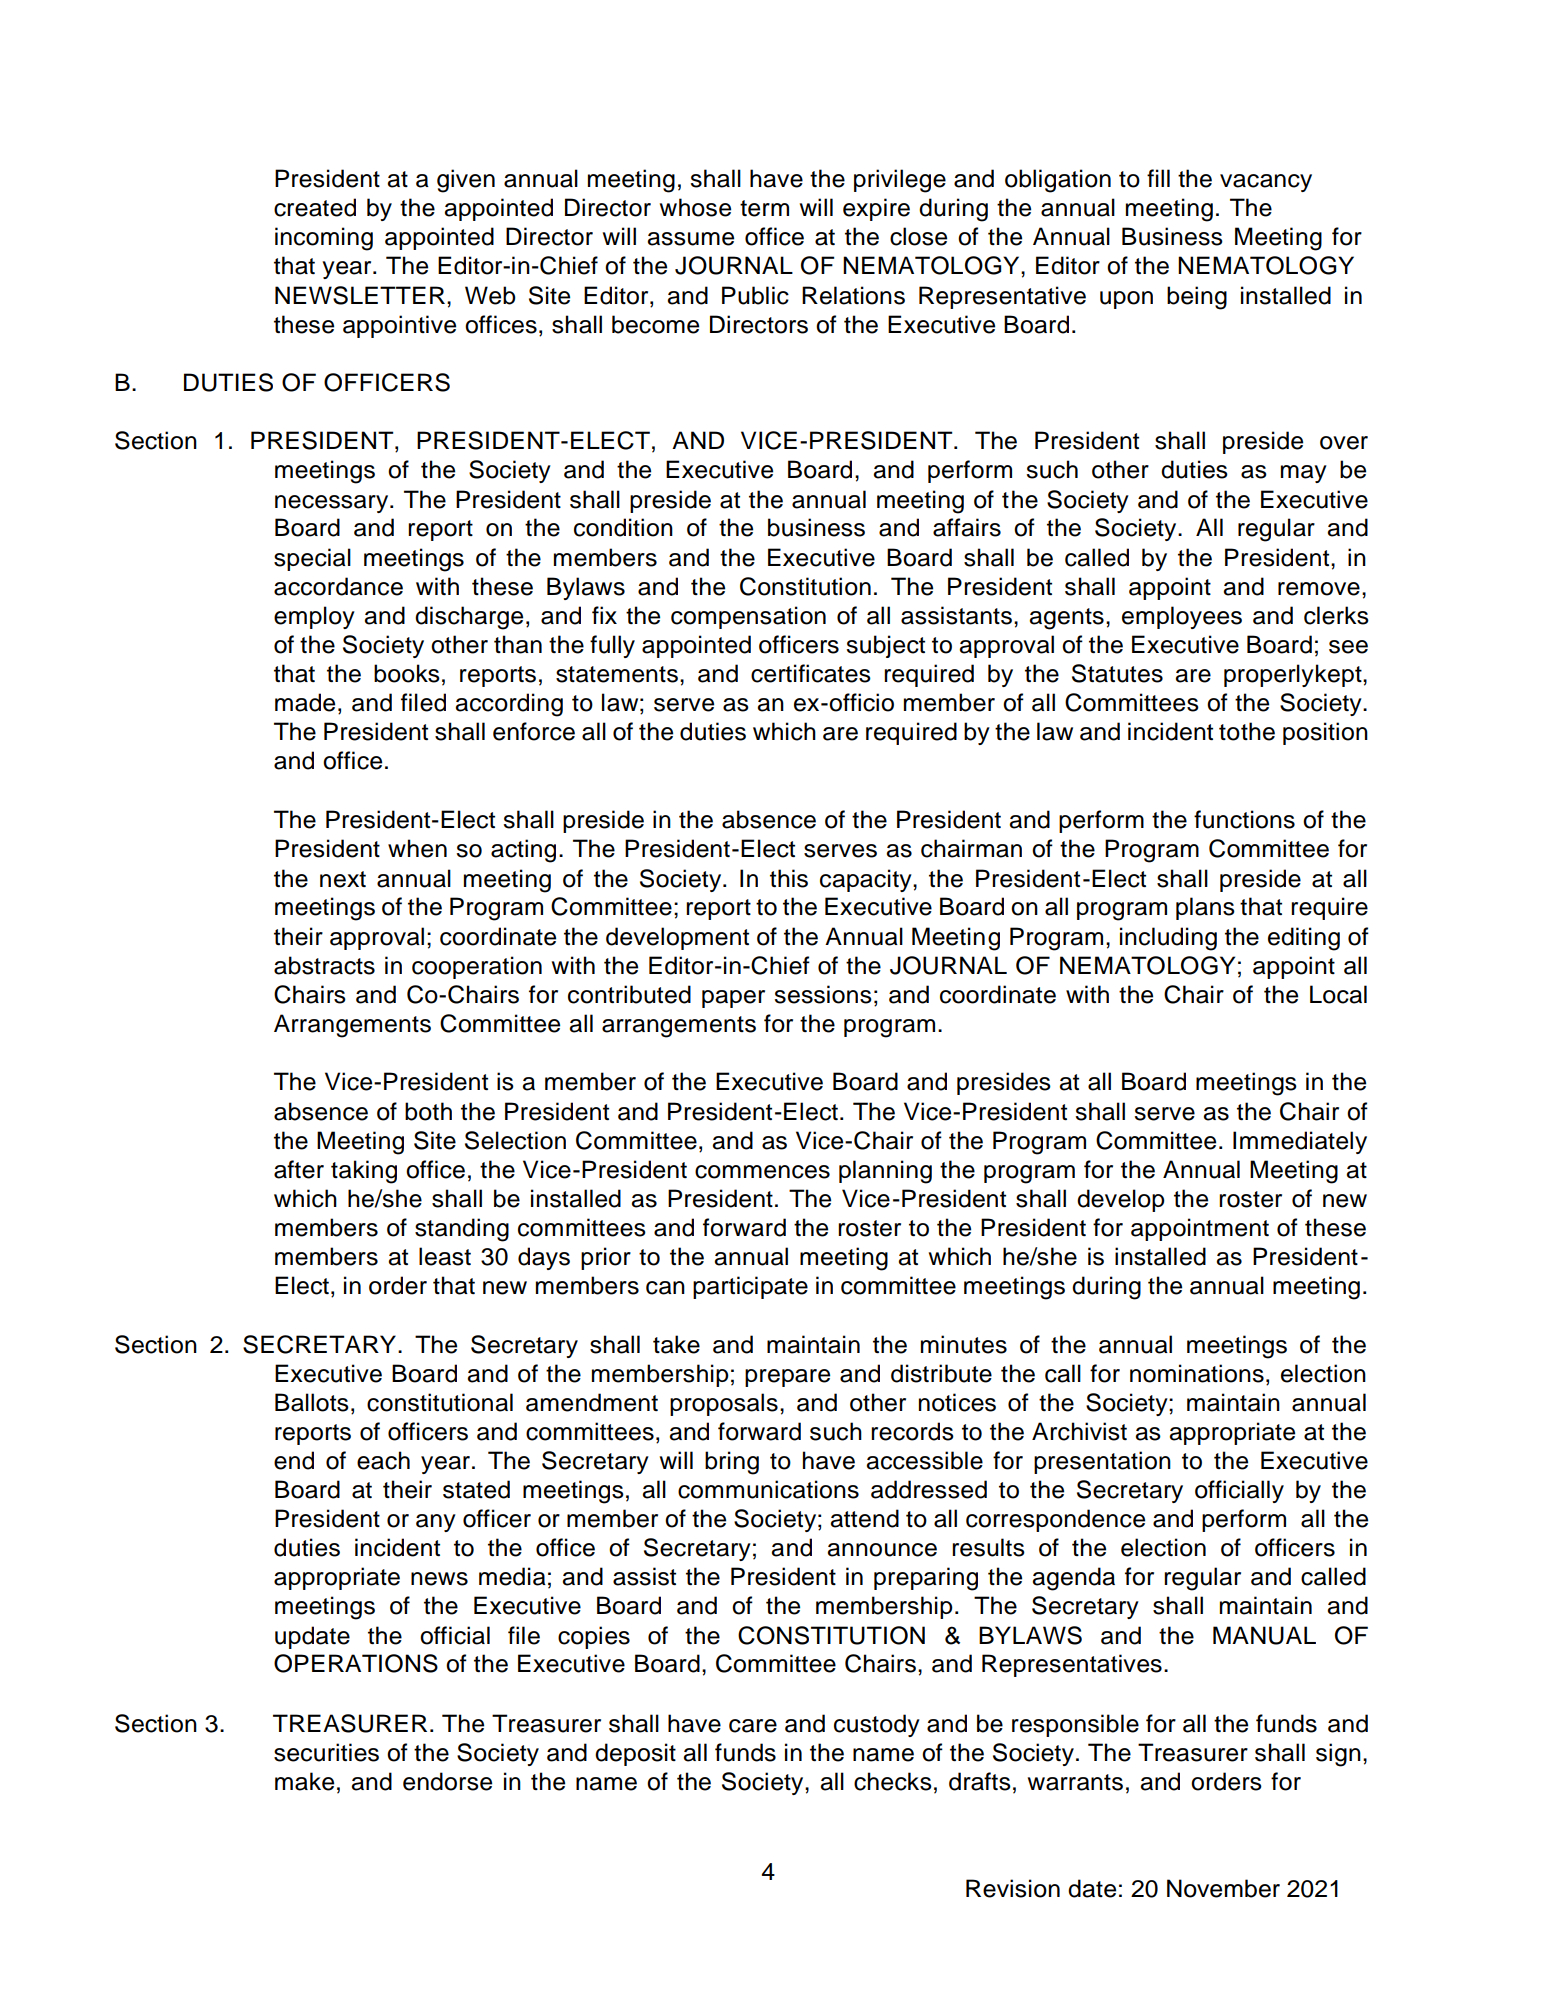 The width and height of the document is (1551, 2007). What do you see at coordinates (469, 618) in the document?
I see `discharge` at bounding box center [469, 618].
